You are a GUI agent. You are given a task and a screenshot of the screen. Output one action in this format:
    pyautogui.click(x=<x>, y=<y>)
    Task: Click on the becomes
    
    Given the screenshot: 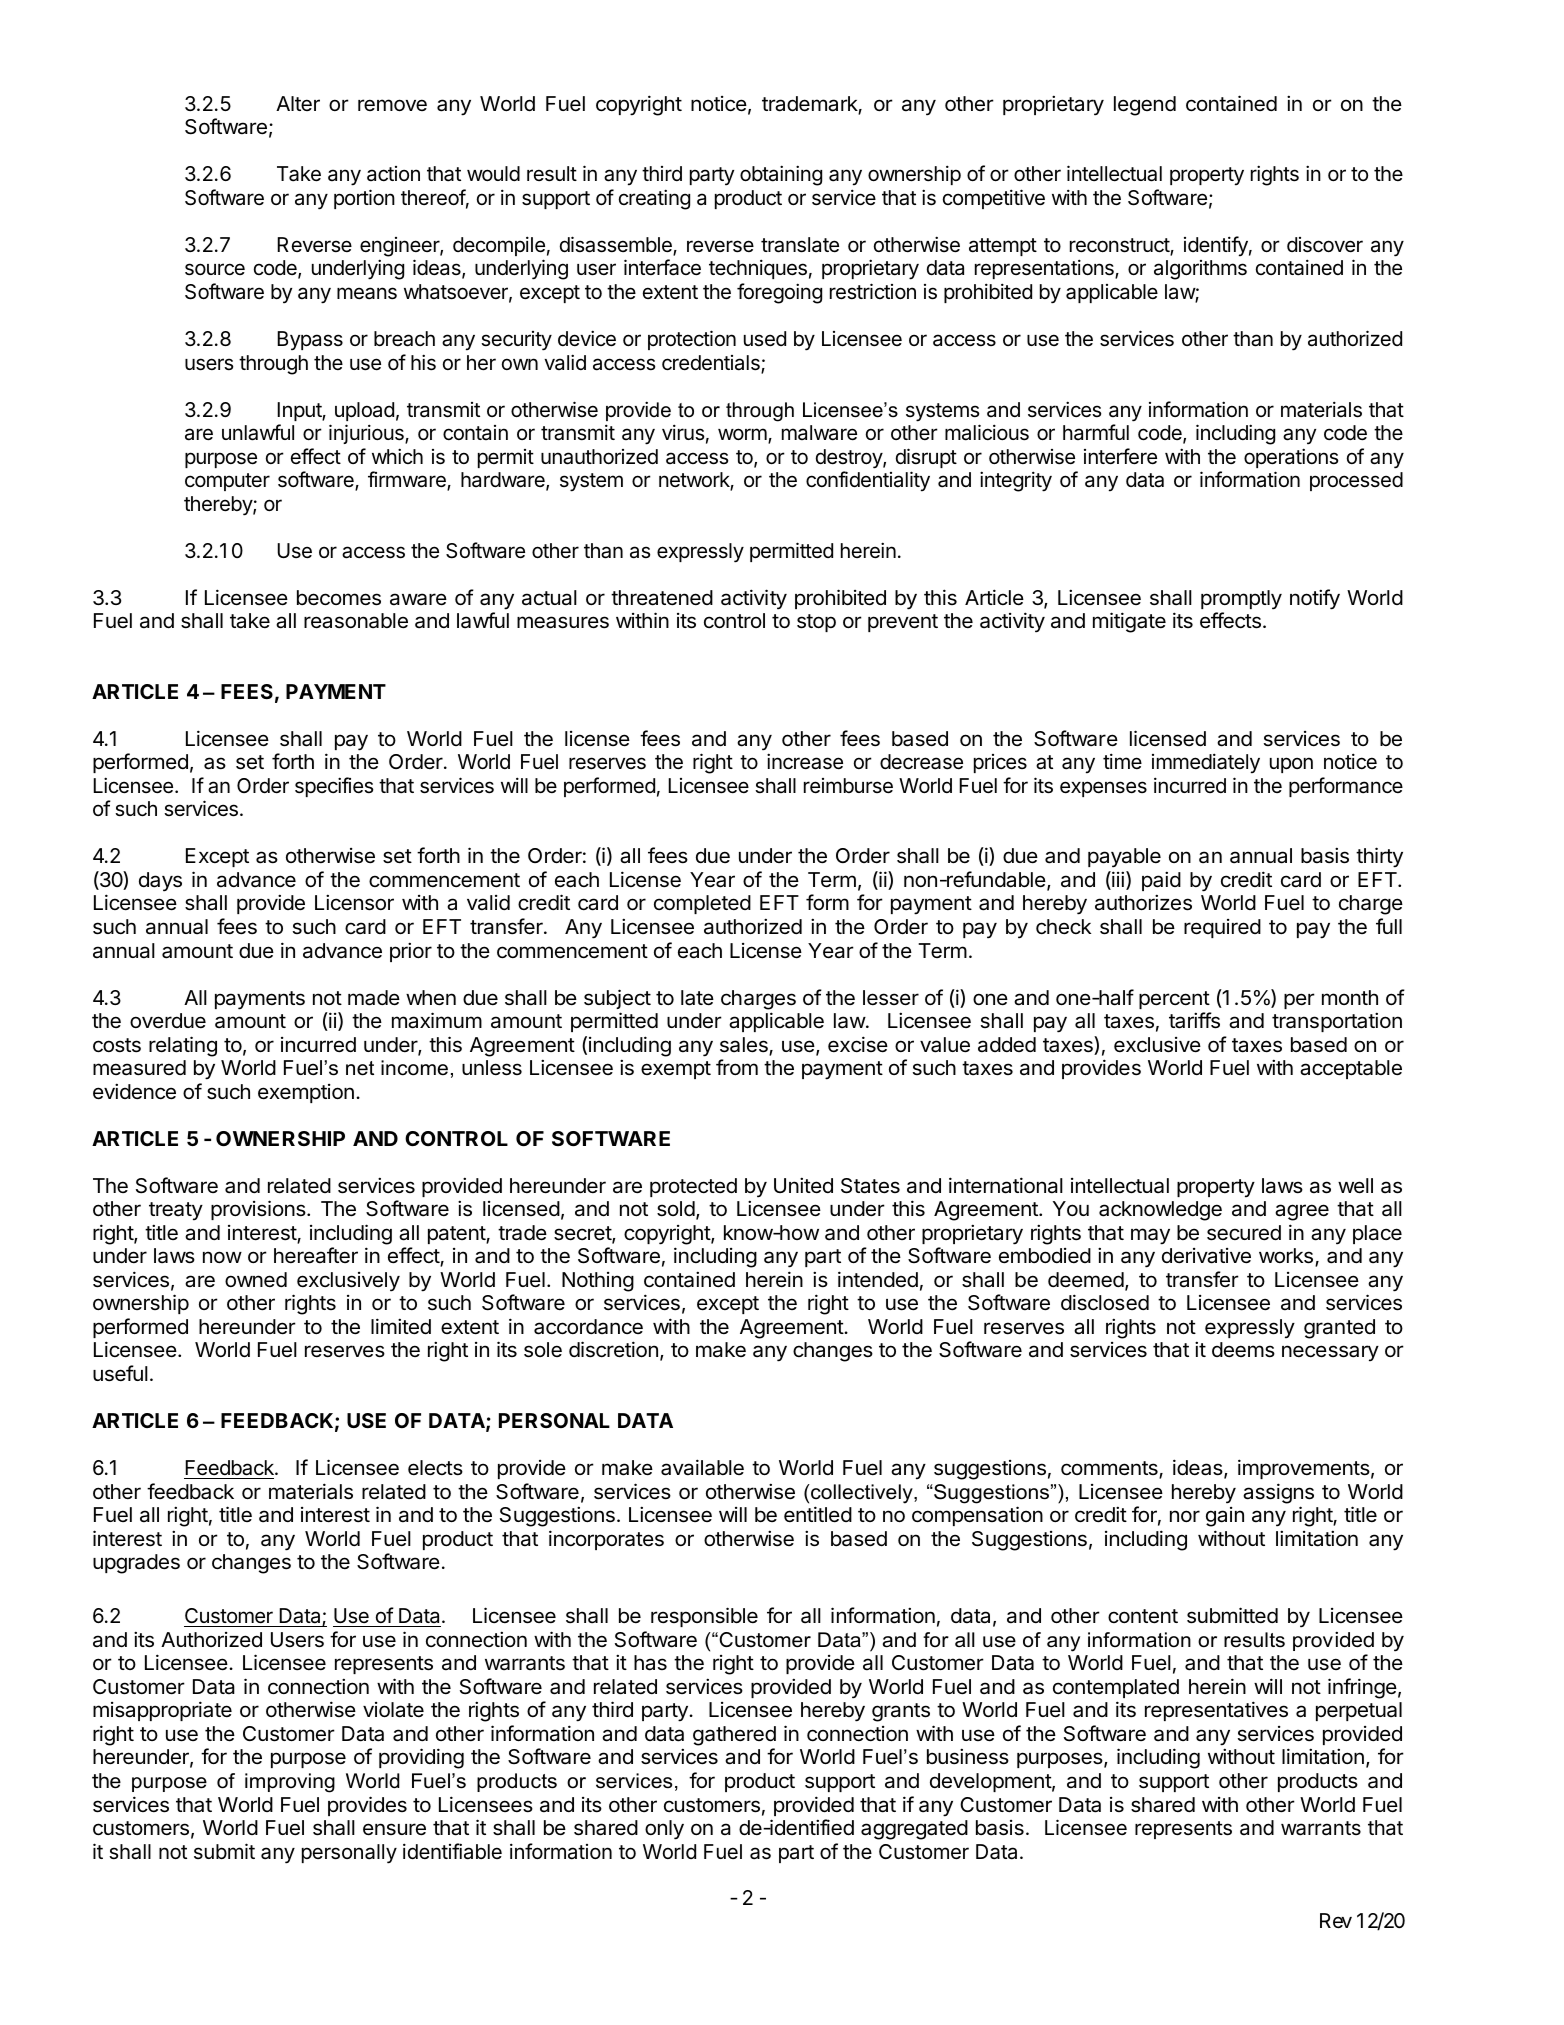 What is the action you would take?
    pyautogui.click(x=339, y=598)
